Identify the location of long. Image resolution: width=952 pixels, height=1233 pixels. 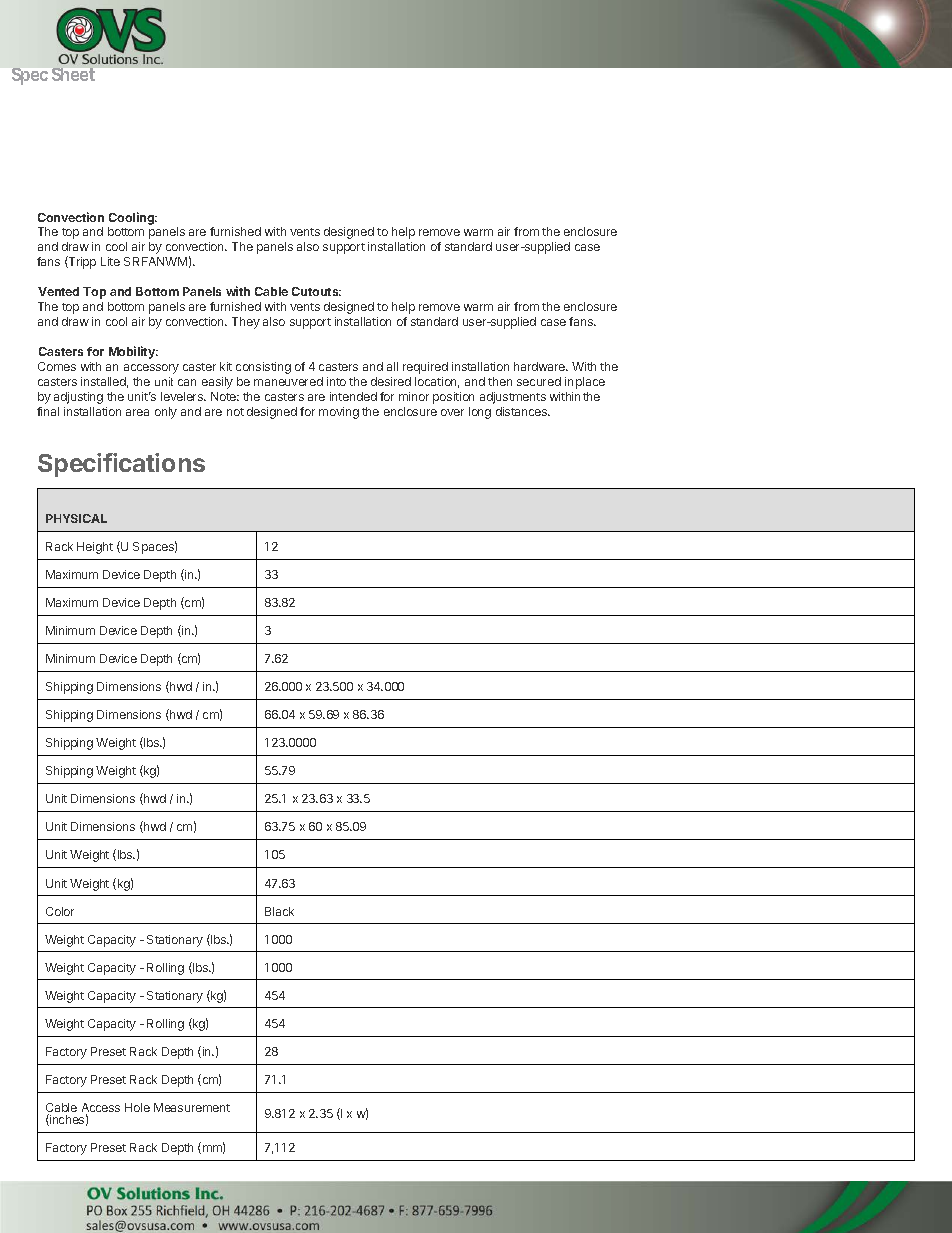
(480, 413).
